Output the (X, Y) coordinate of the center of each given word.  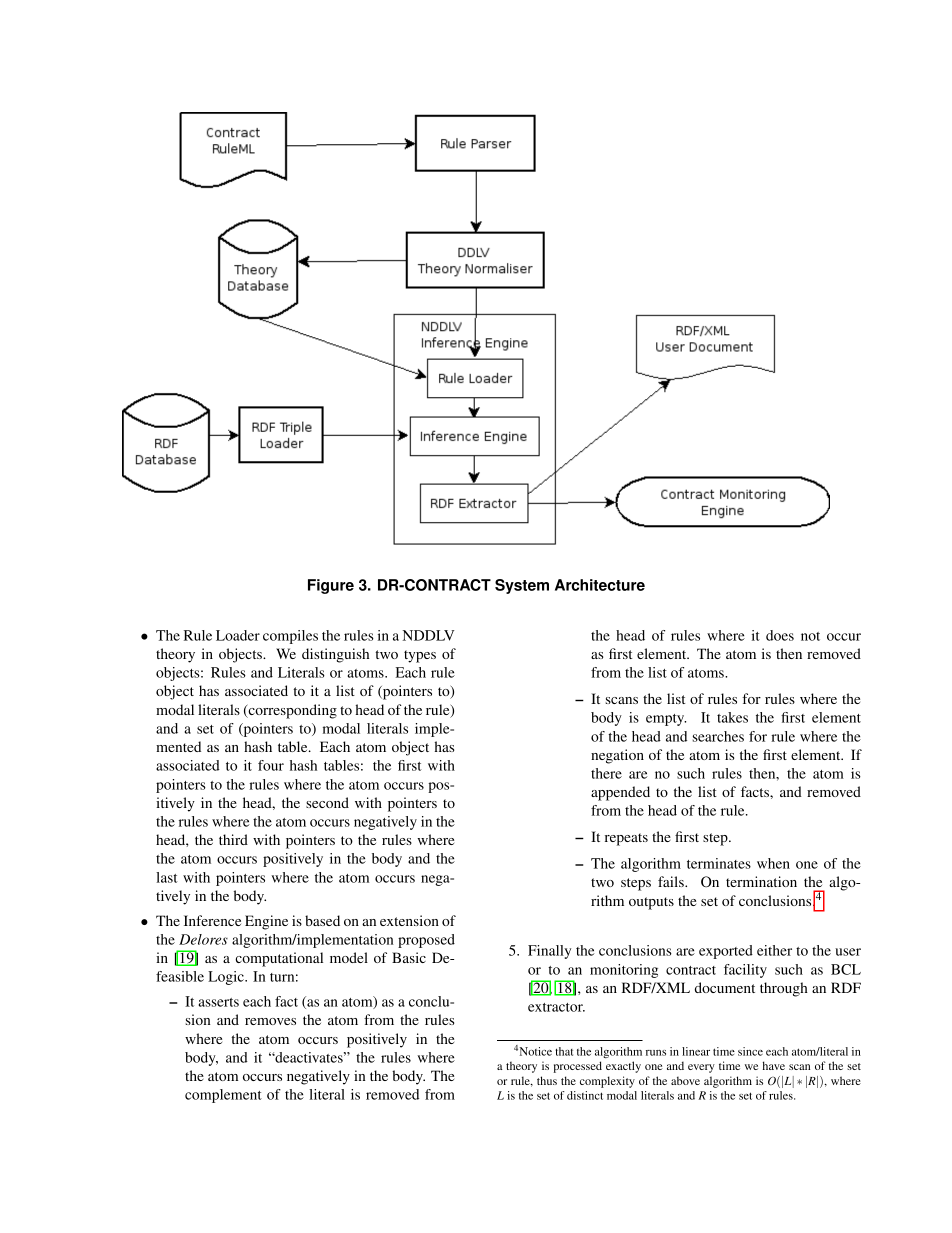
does (780, 635)
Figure (331, 586)
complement (223, 1096)
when (773, 863)
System (522, 586)
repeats (626, 839)
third (233, 839)
